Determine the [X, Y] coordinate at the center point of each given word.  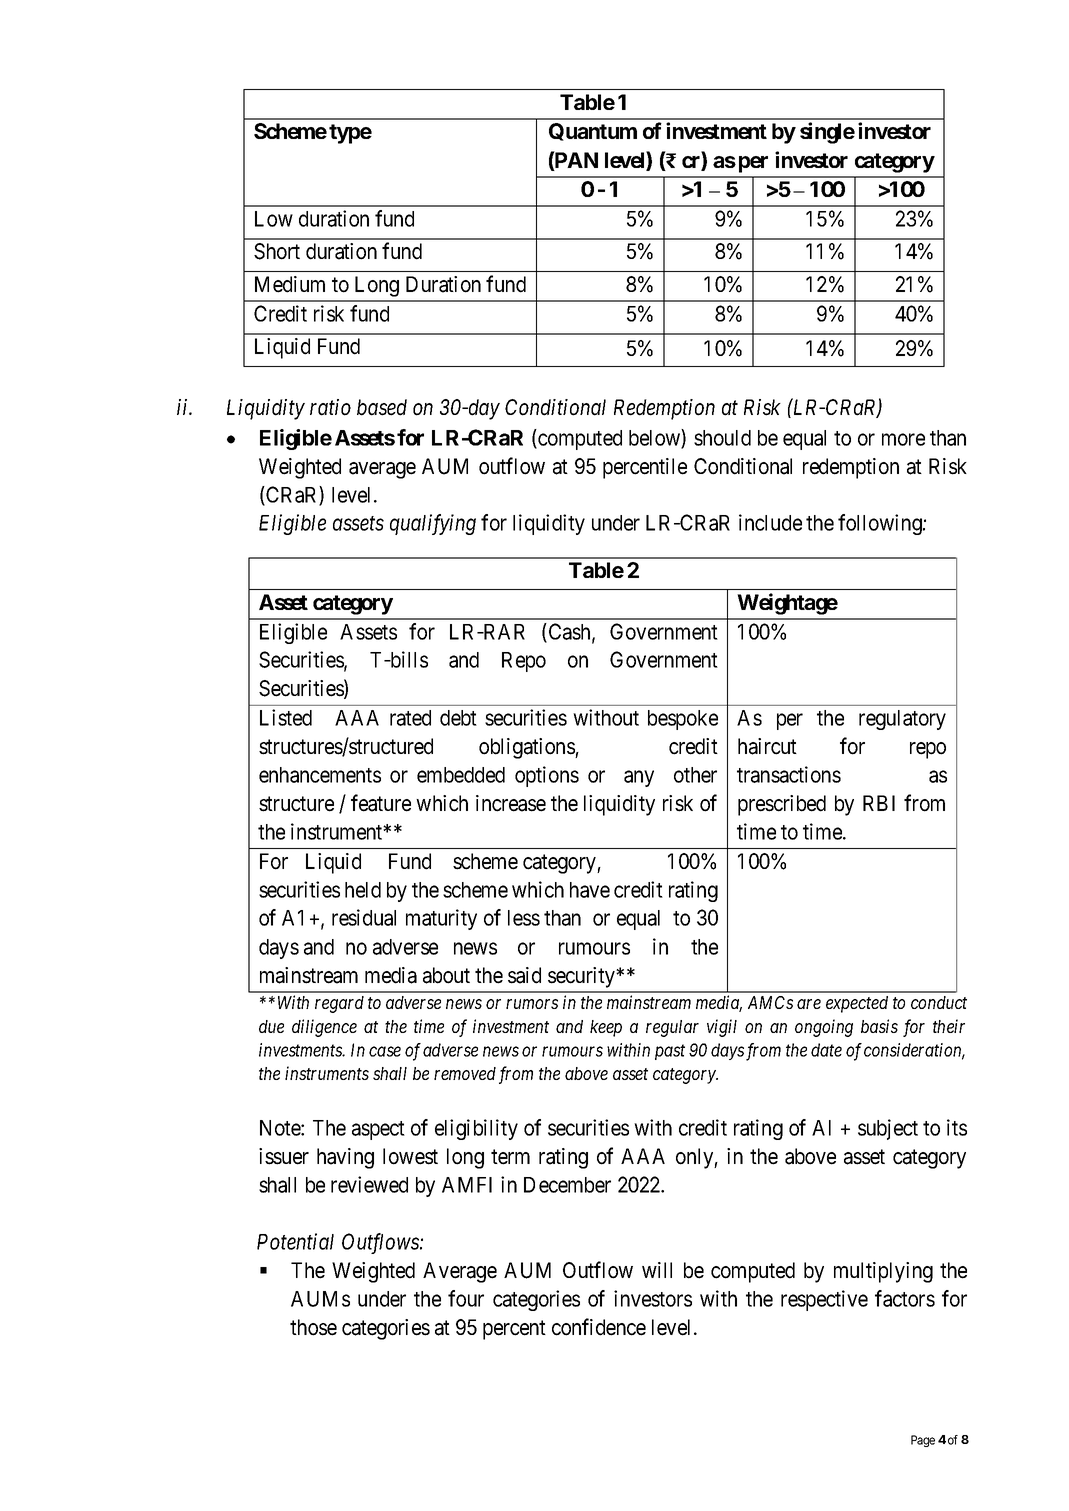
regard [339, 1004]
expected [857, 1004]
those [313, 1327]
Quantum [593, 132]
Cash [569, 632]
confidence [599, 1327]
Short [277, 251]
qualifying [433, 524]
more [903, 439]
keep [606, 1028]
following [881, 524]
